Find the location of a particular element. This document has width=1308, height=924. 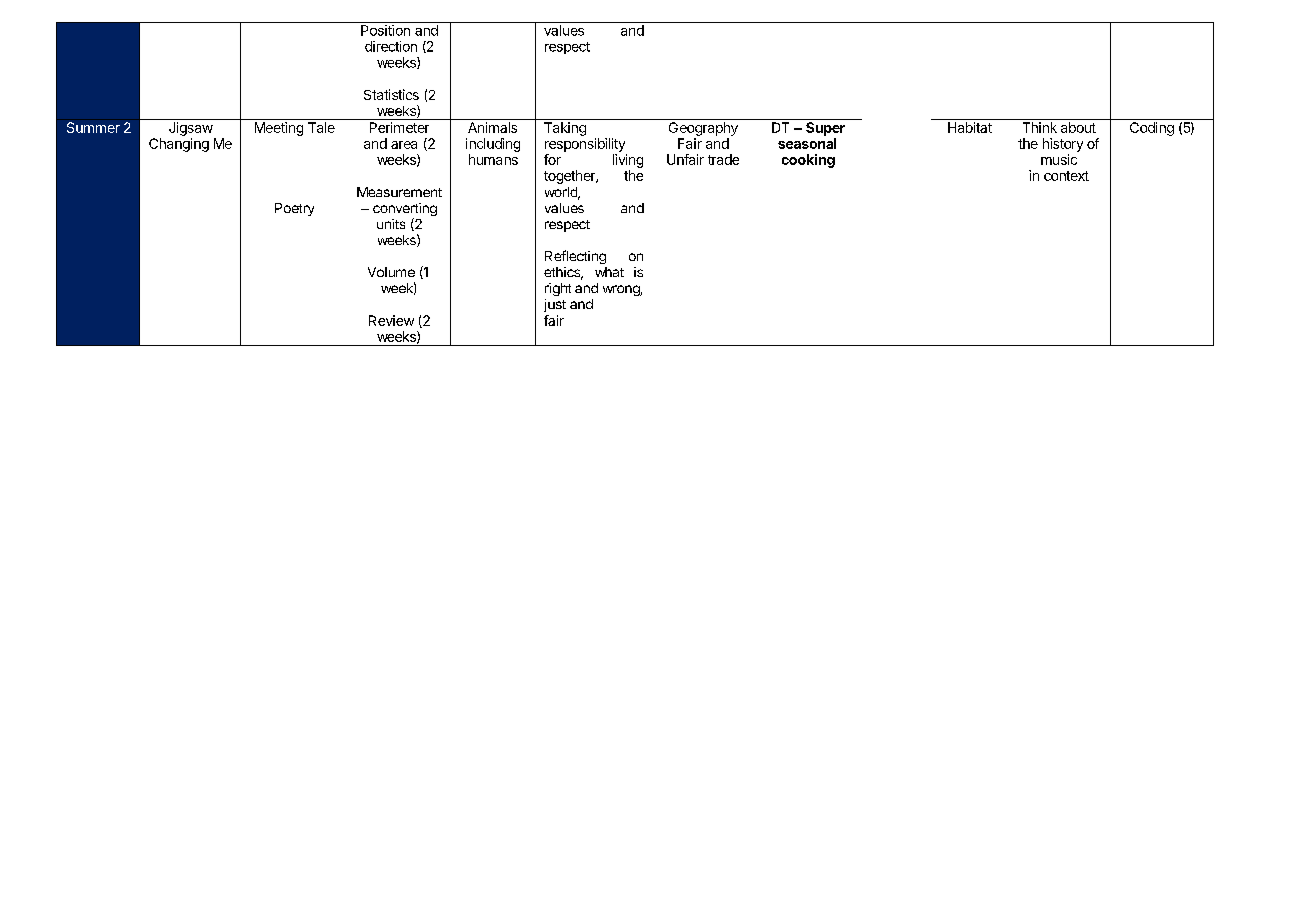

about is located at coordinates (1078, 127).
